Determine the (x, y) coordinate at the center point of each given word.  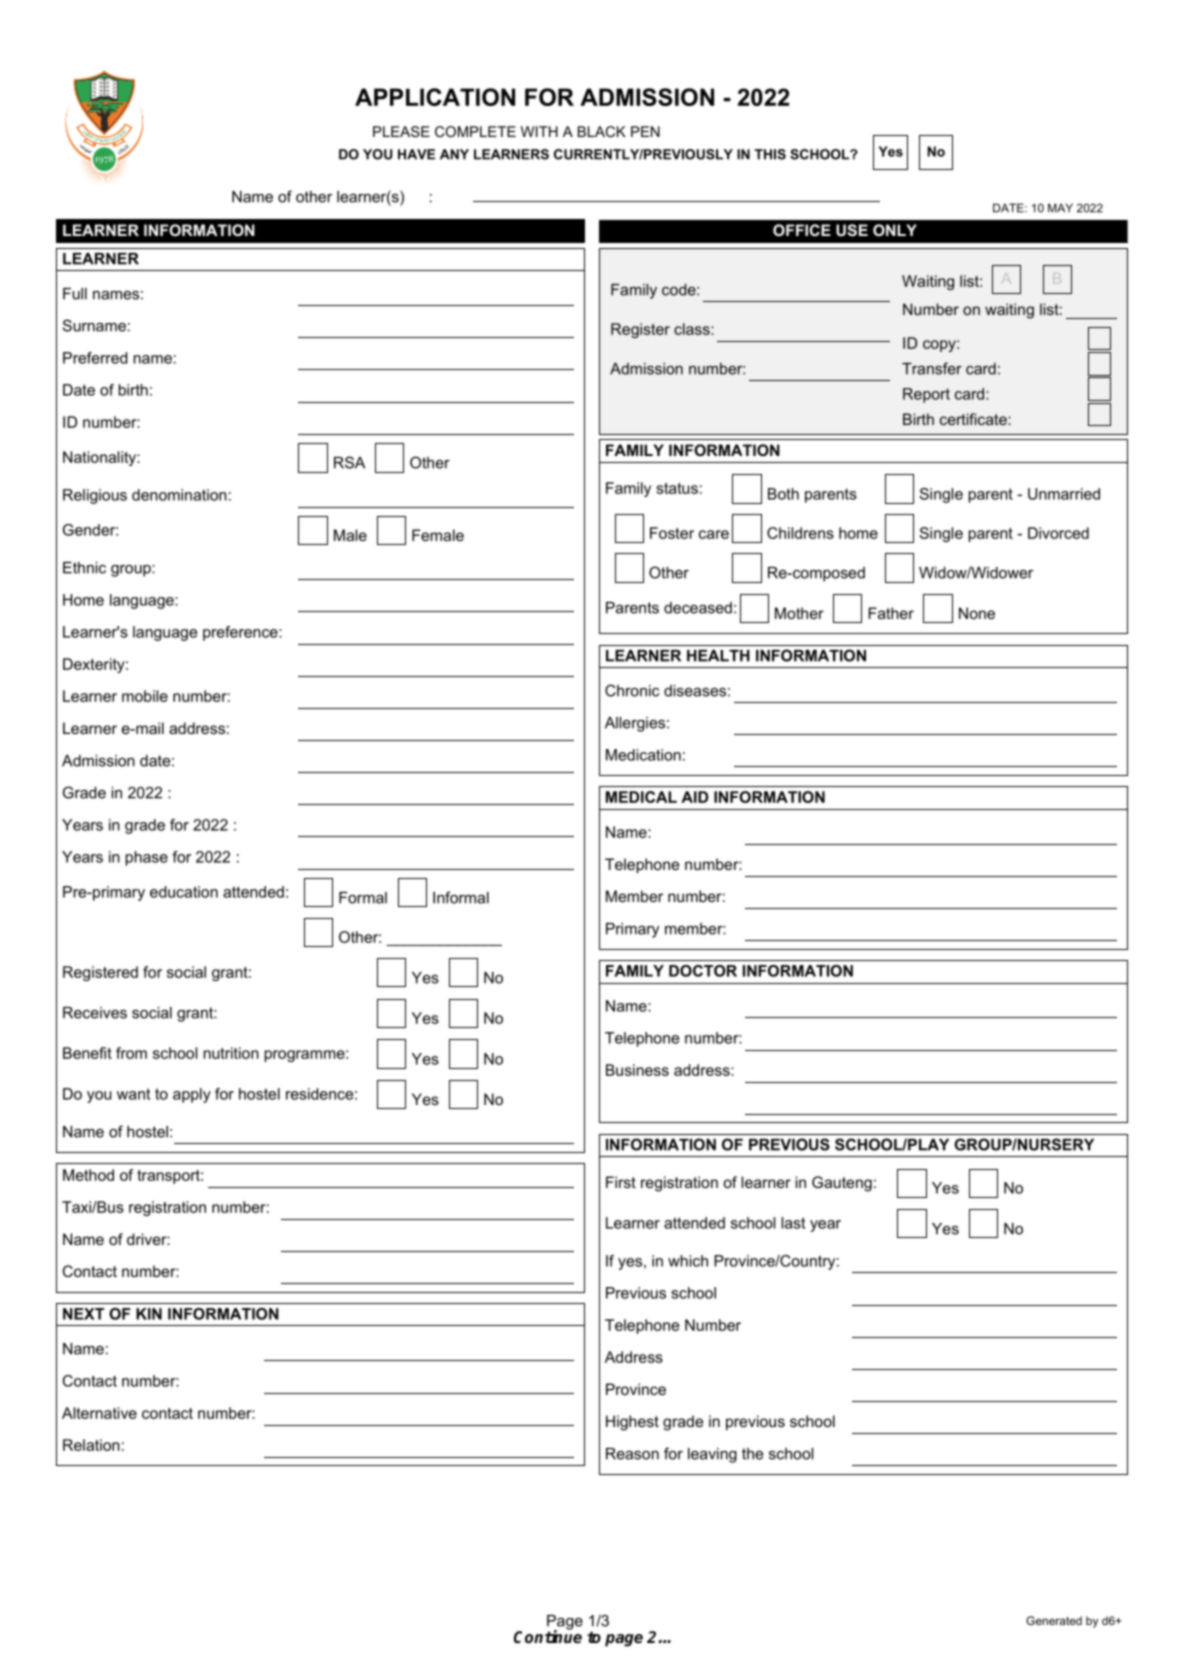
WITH (539, 131)
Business (637, 1070)
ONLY (895, 230)
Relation (91, 1445)
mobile (145, 696)
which (688, 1261)
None (977, 613)
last (793, 1223)
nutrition (231, 1053)
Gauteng (842, 1184)
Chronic (632, 690)
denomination (179, 495)
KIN (149, 1314)
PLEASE (401, 131)
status (677, 488)
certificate (974, 419)
